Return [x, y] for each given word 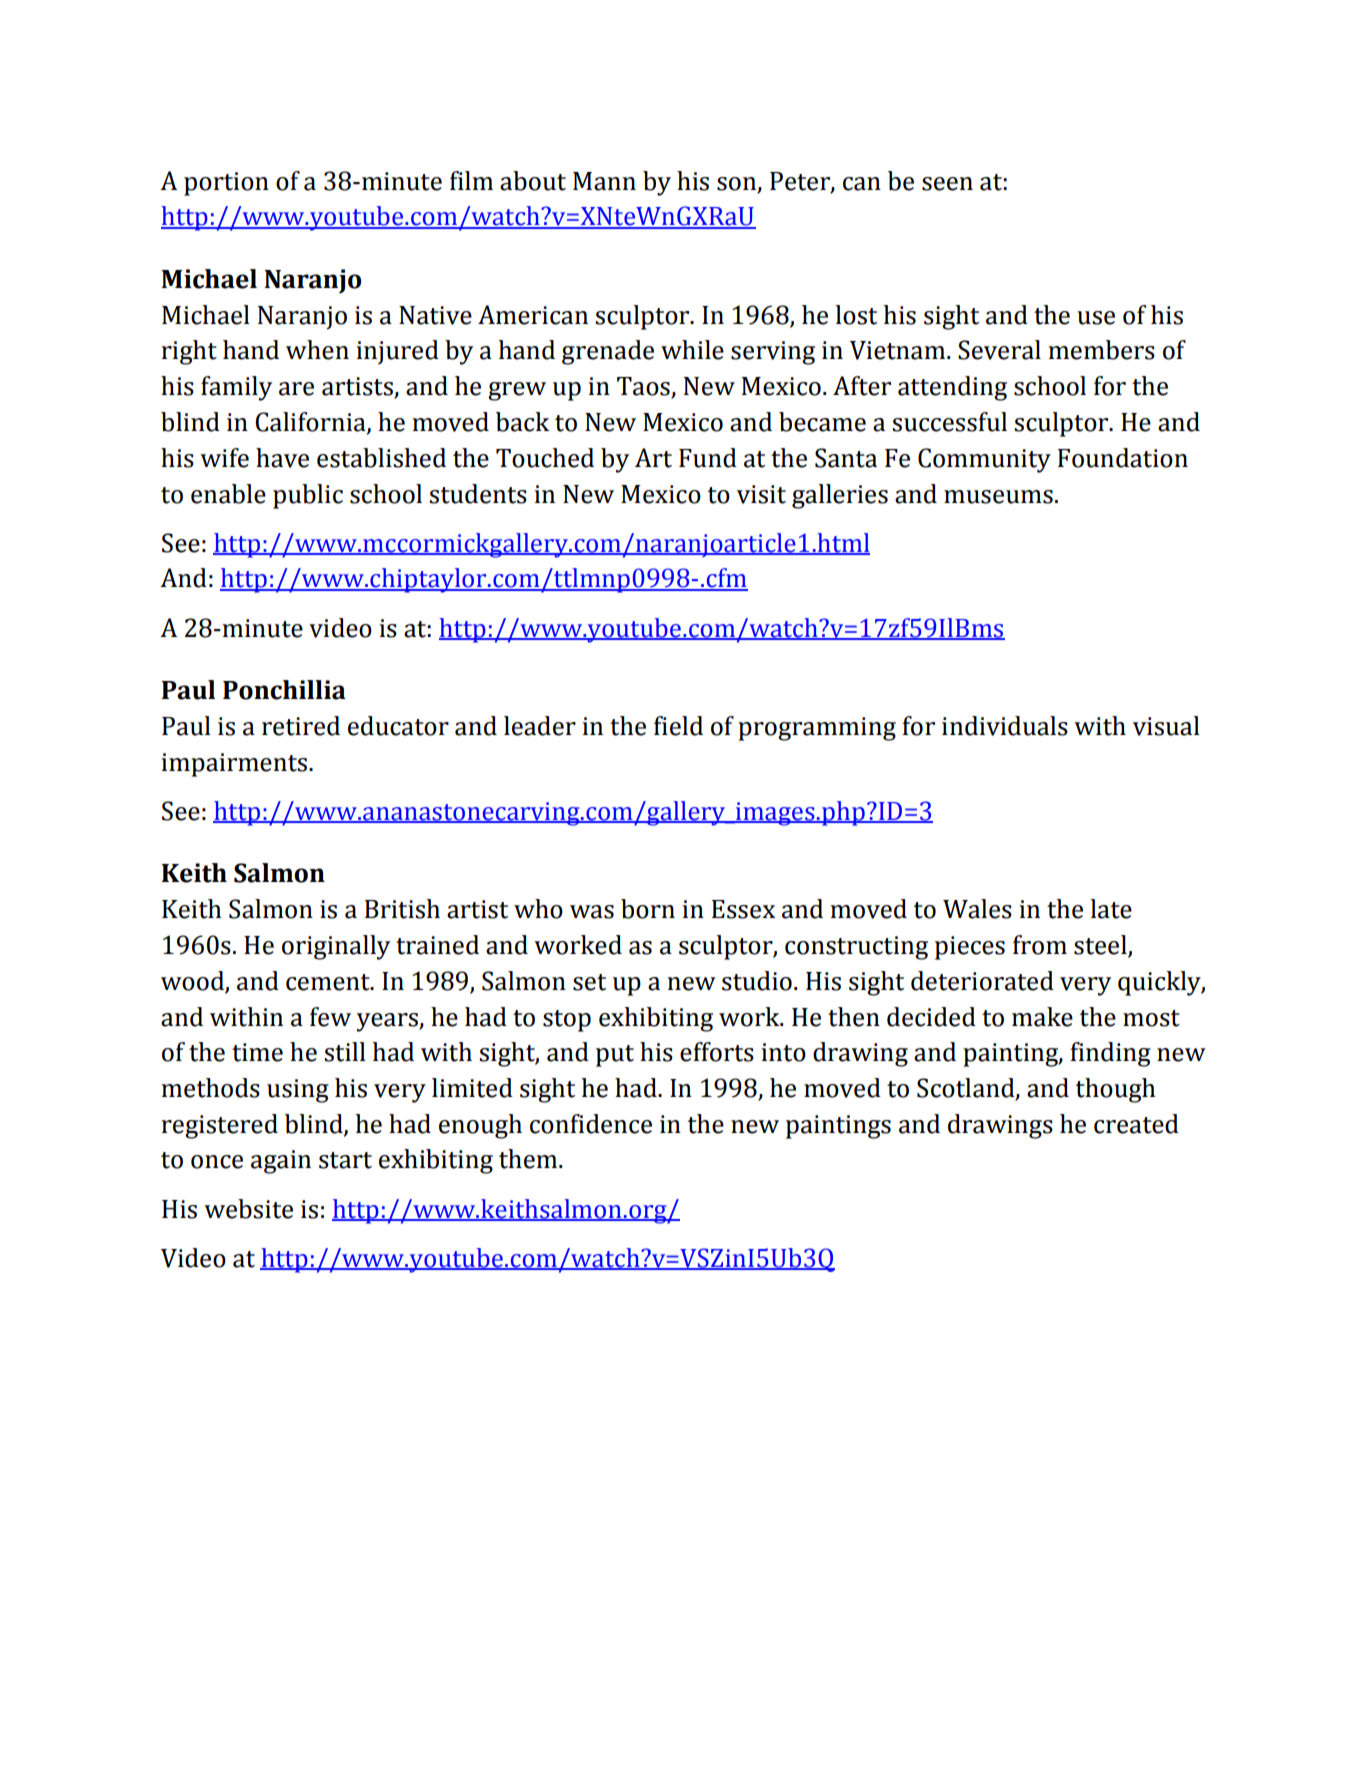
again [281, 1162]
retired [301, 726]
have [282, 458]
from [1040, 945]
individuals [1005, 726]
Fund [708, 458]
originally [336, 947]
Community [984, 460]
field [678, 726]
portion [226, 184]
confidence [591, 1124]
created [1136, 1124]
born [648, 909]
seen [947, 184]
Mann [604, 181]
